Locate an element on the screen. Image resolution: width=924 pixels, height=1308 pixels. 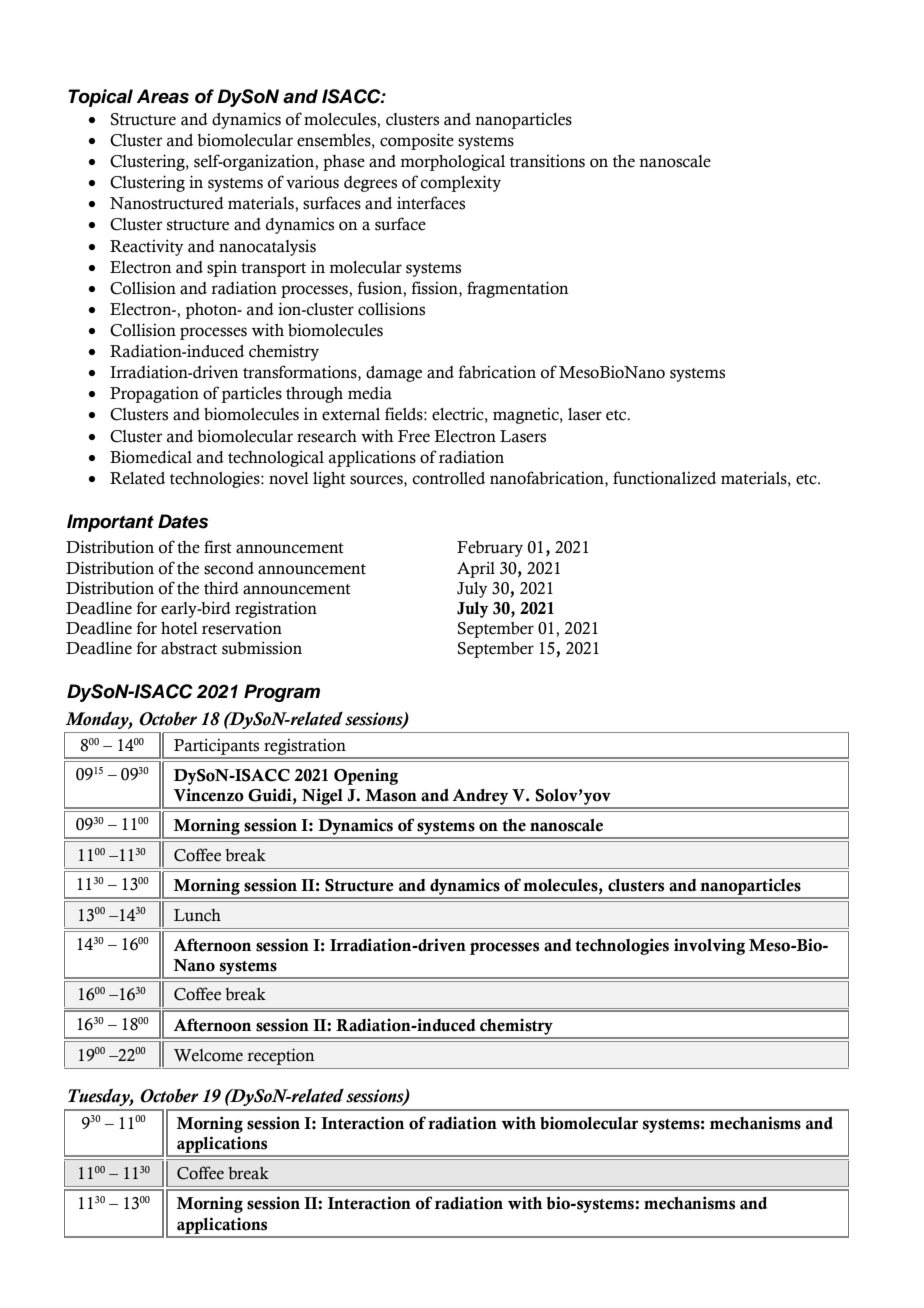
fragmentation is located at coordinates (518, 289).
